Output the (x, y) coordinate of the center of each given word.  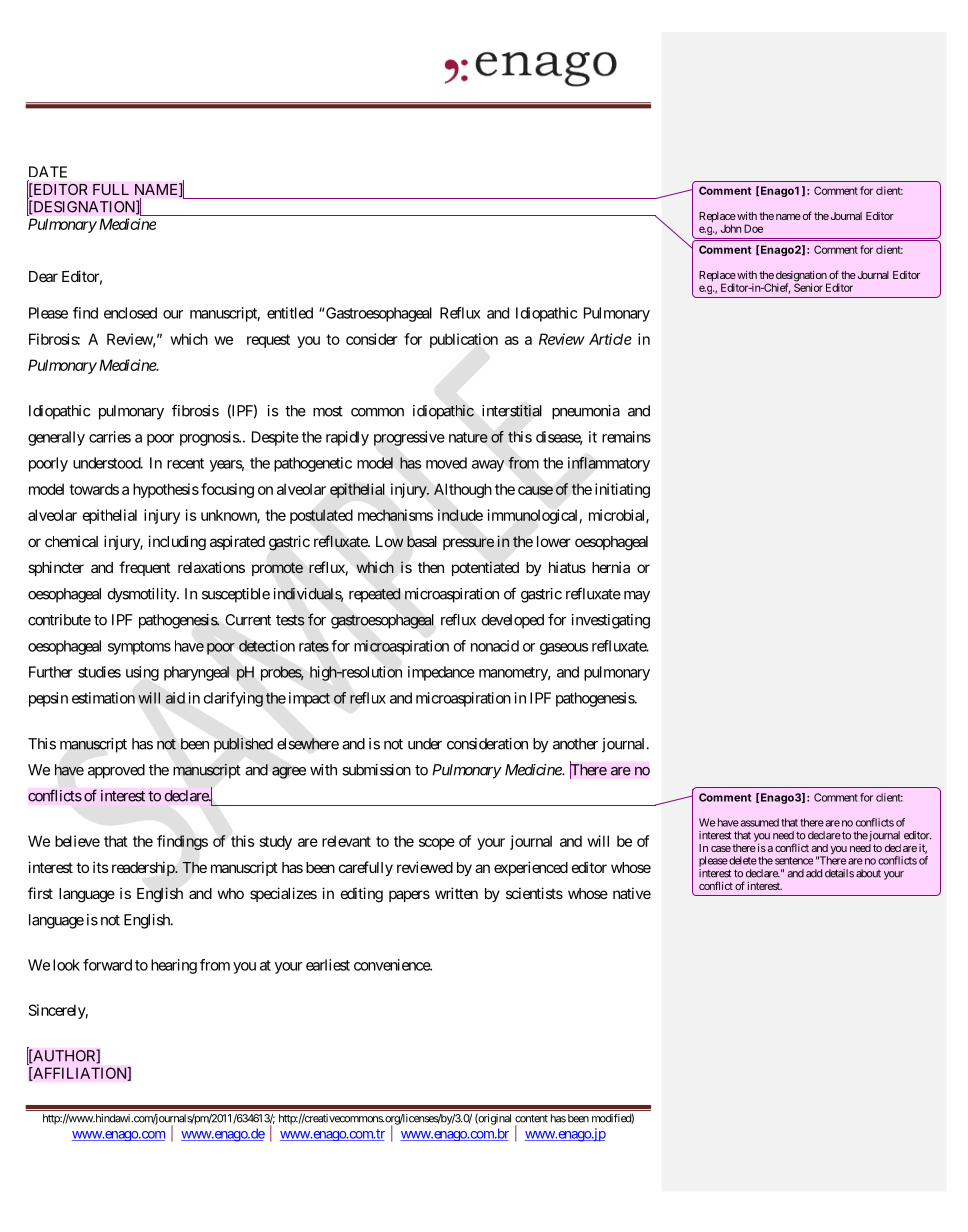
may (637, 597)
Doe (753, 228)
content (531, 1118)
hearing (174, 966)
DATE (48, 172)
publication (464, 340)
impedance (441, 673)
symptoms (139, 648)
